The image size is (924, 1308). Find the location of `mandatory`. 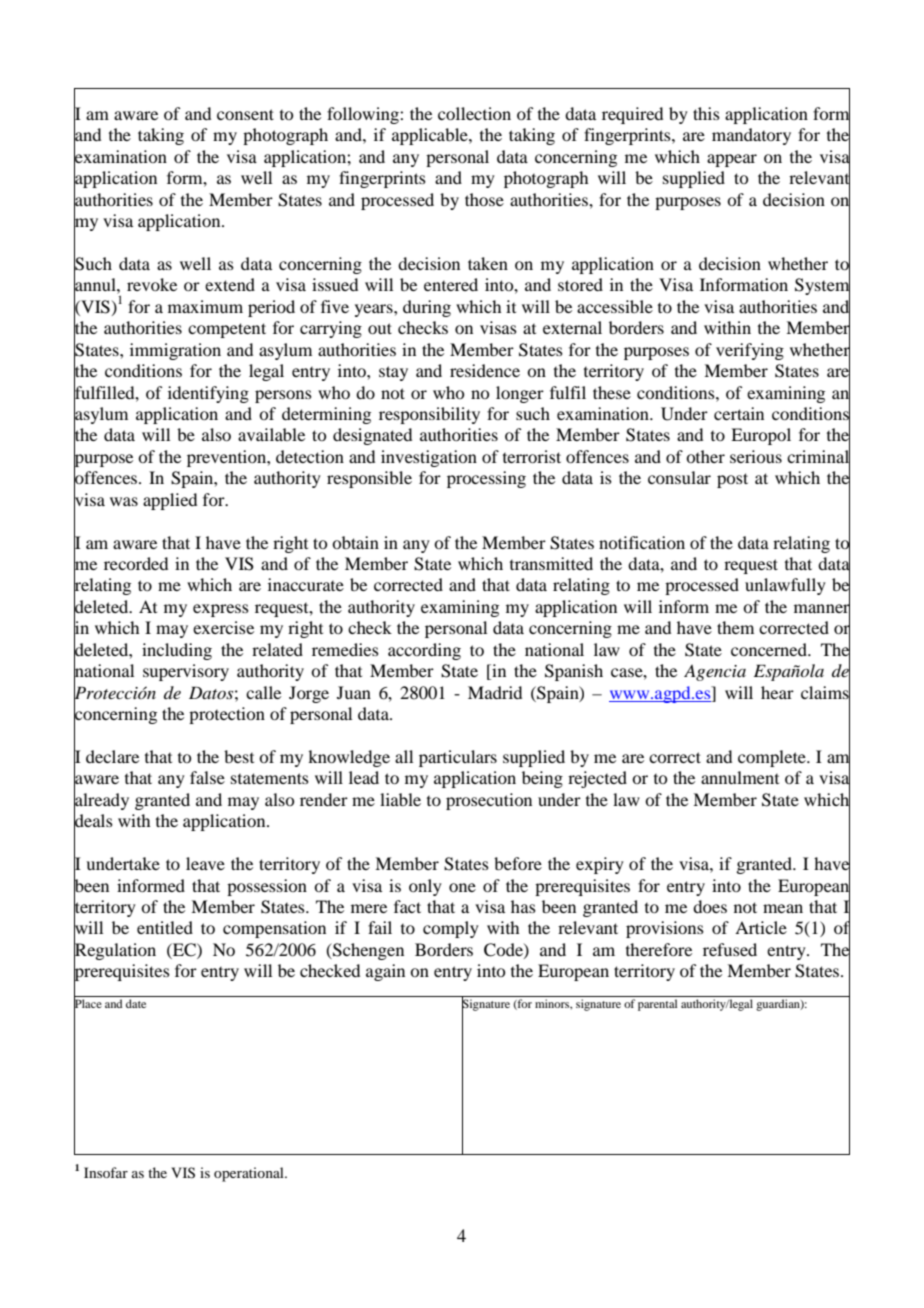

mandatory is located at coordinates (751, 136).
